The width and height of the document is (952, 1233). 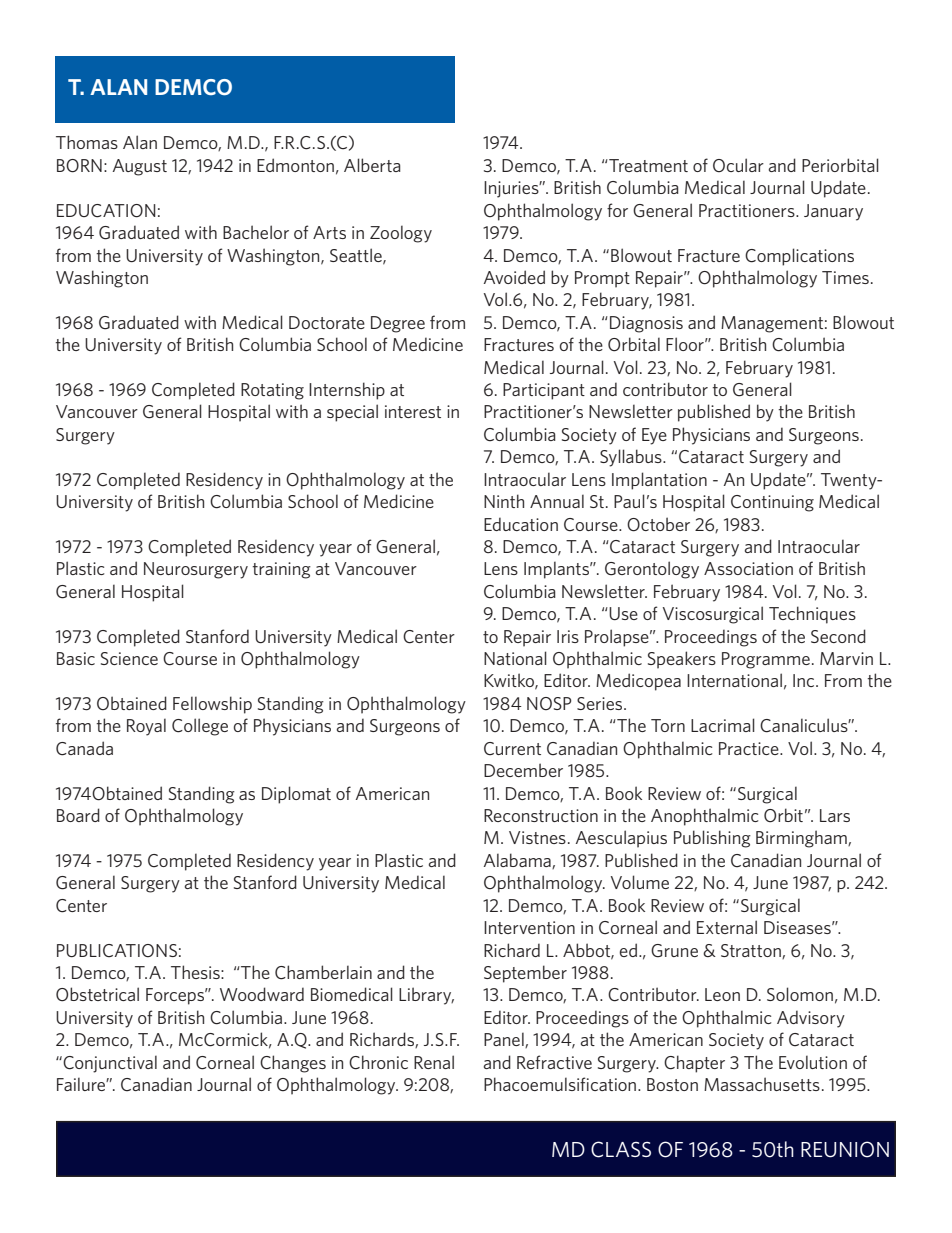 What do you see at coordinates (129, 658) in the document?
I see `Science` at bounding box center [129, 658].
